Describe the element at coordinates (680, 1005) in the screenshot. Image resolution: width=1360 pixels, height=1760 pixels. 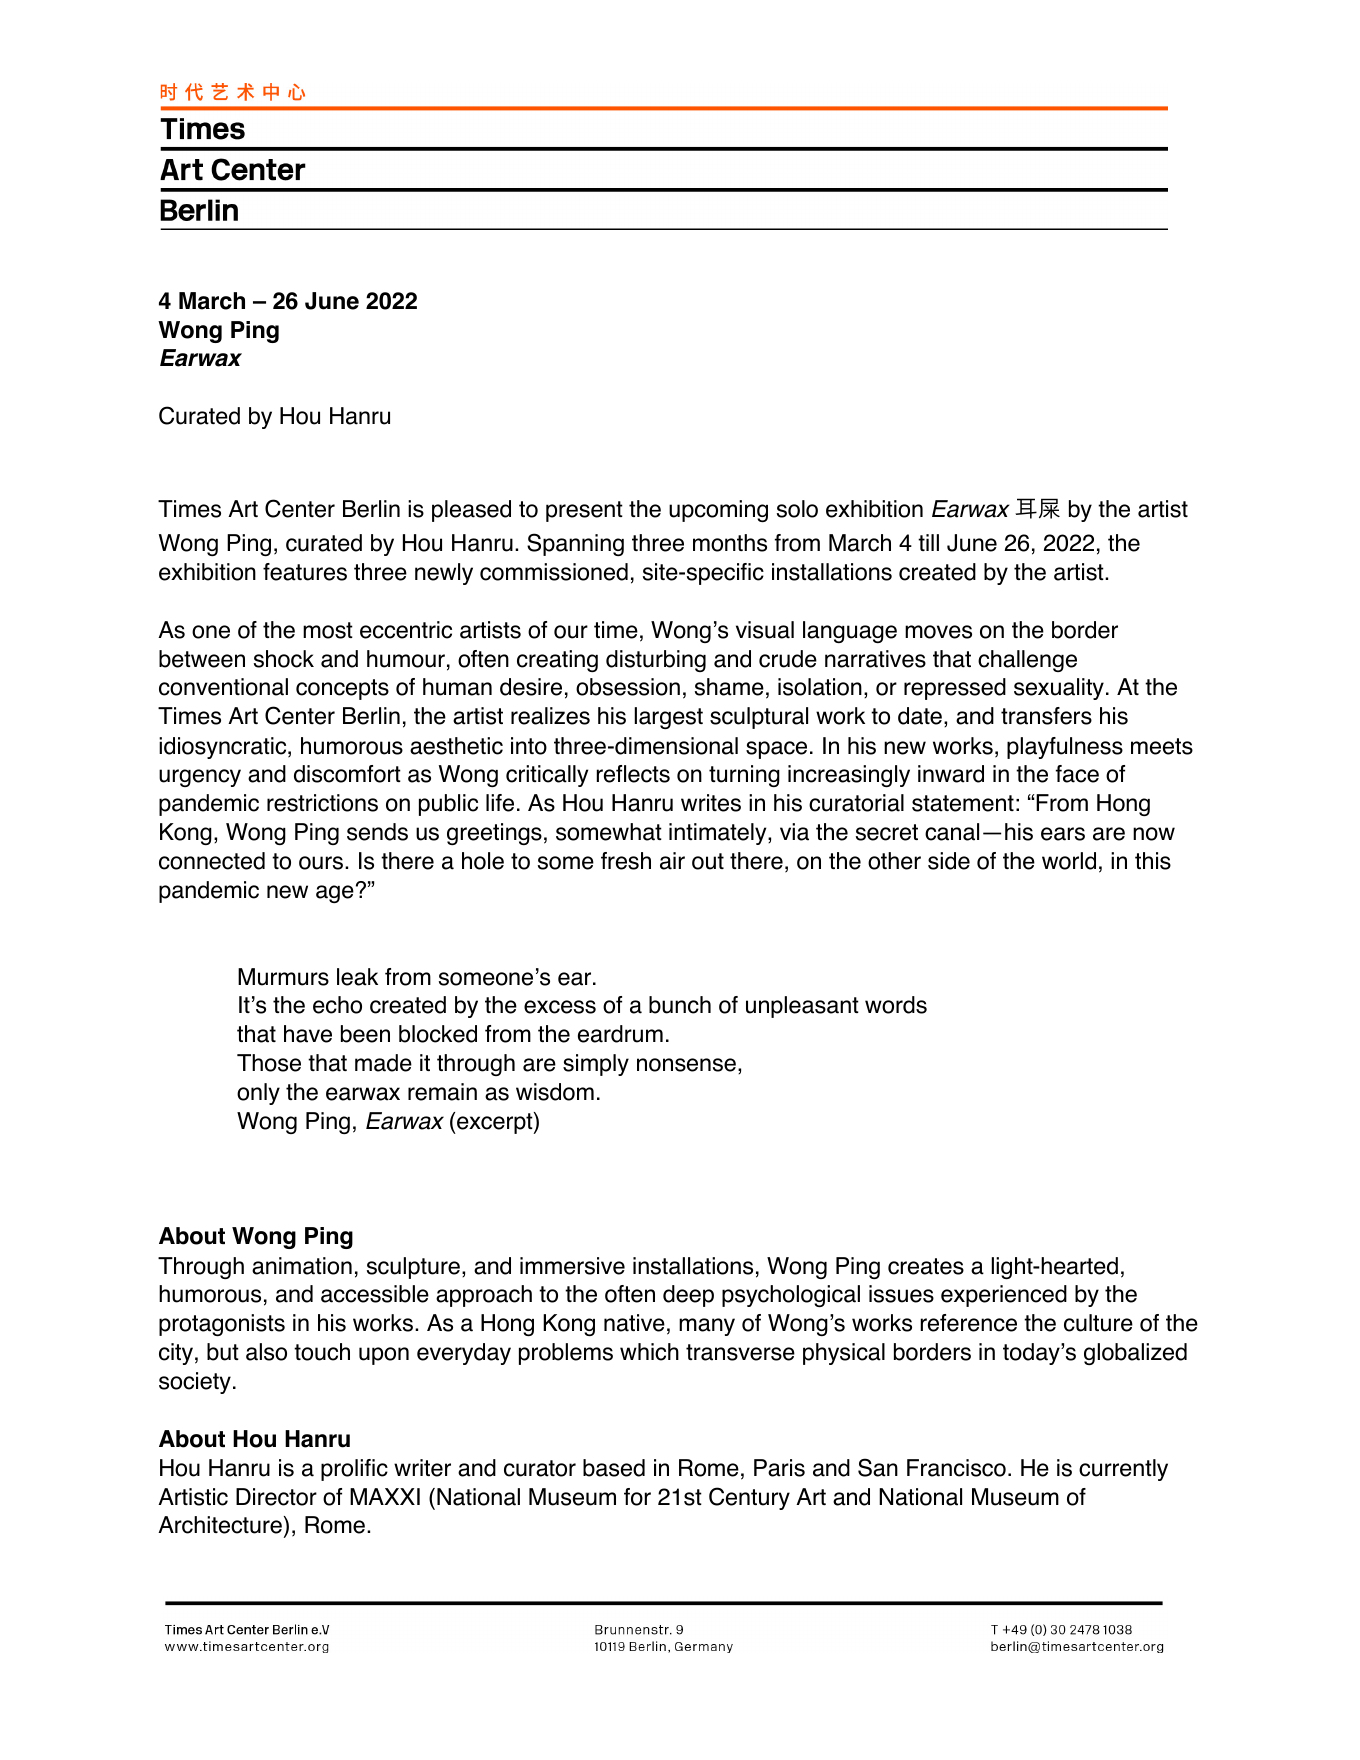
I see `bunch` at that location.
